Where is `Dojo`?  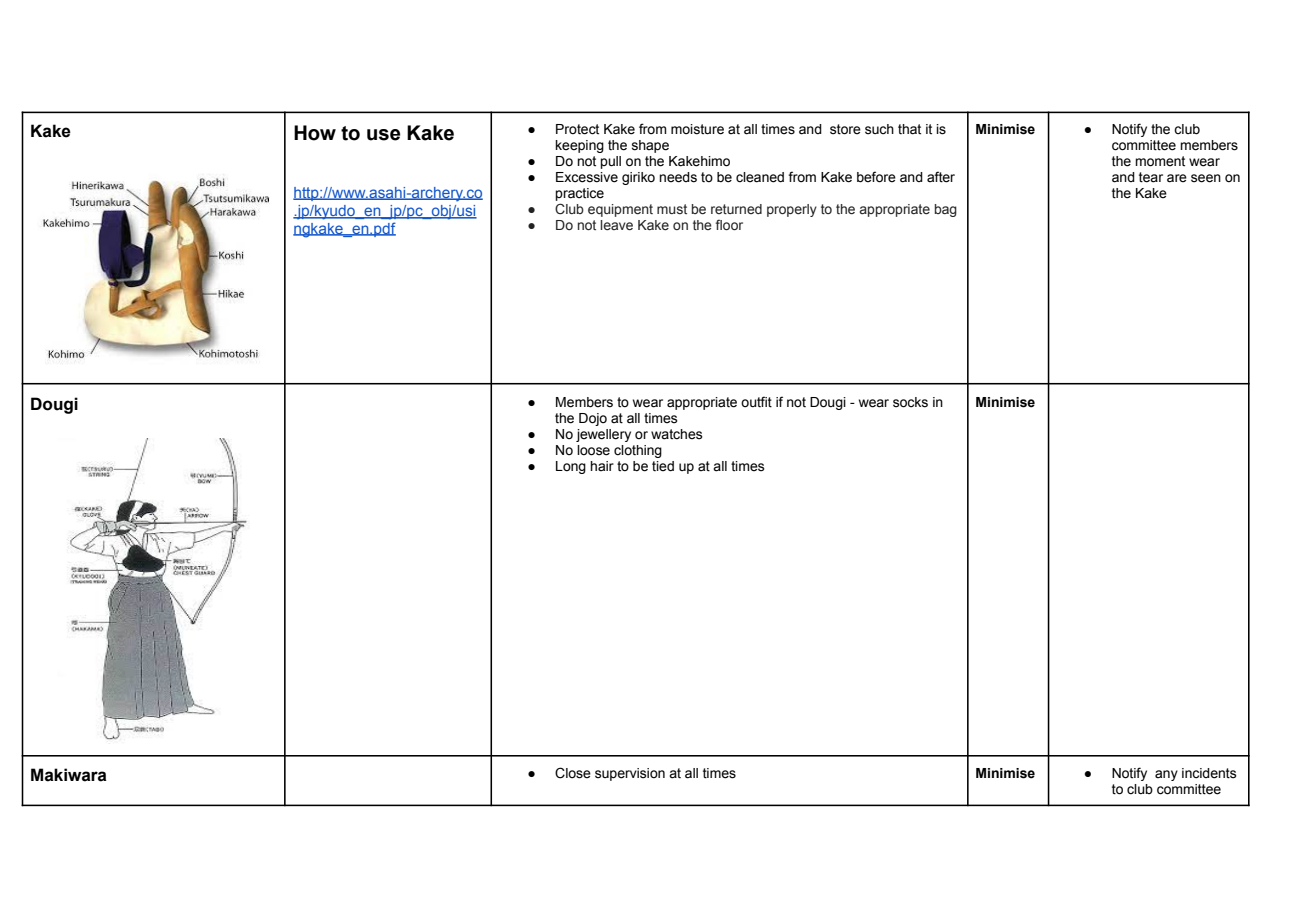
Dojo is located at coordinates (593, 419).
